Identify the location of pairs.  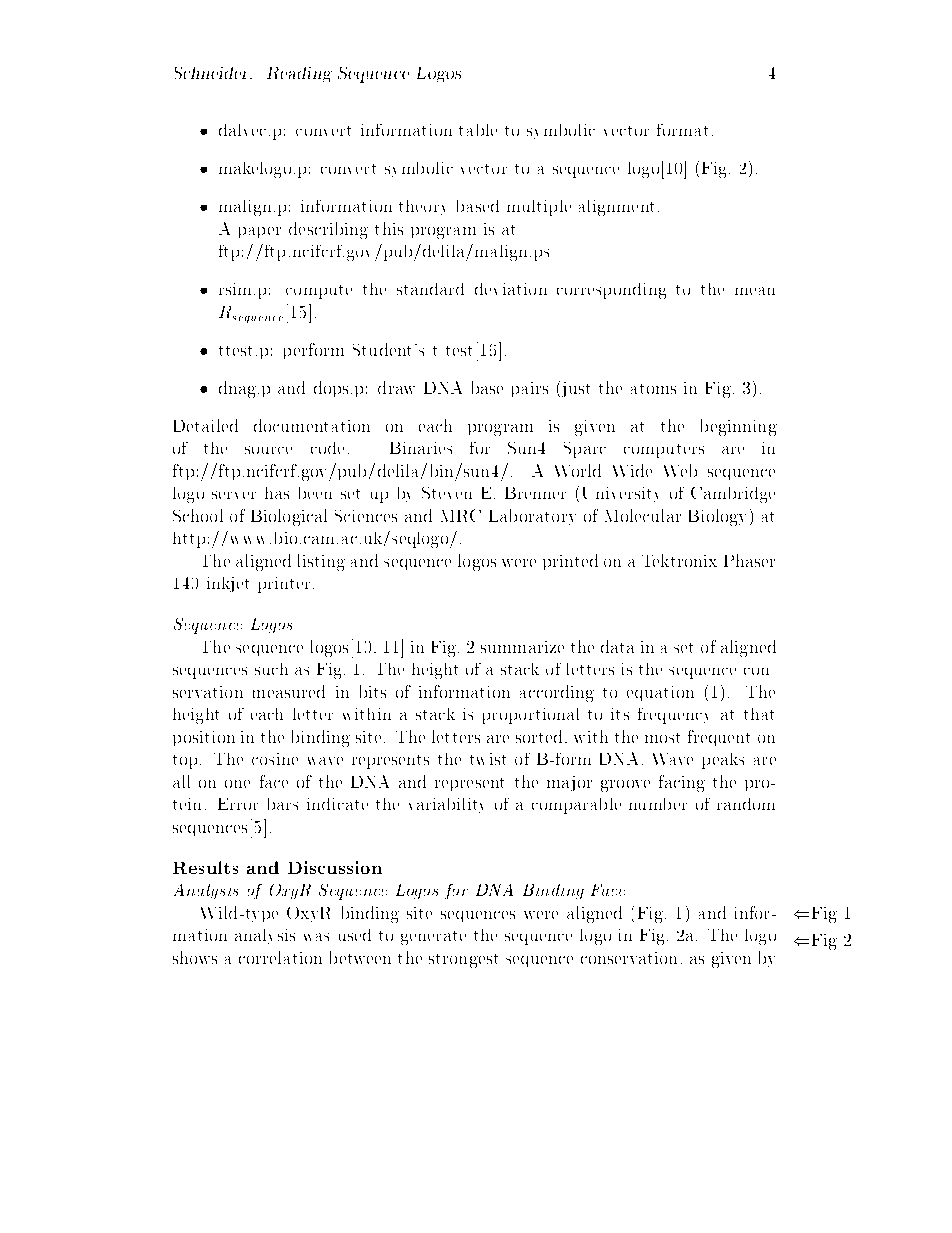
(530, 389).
